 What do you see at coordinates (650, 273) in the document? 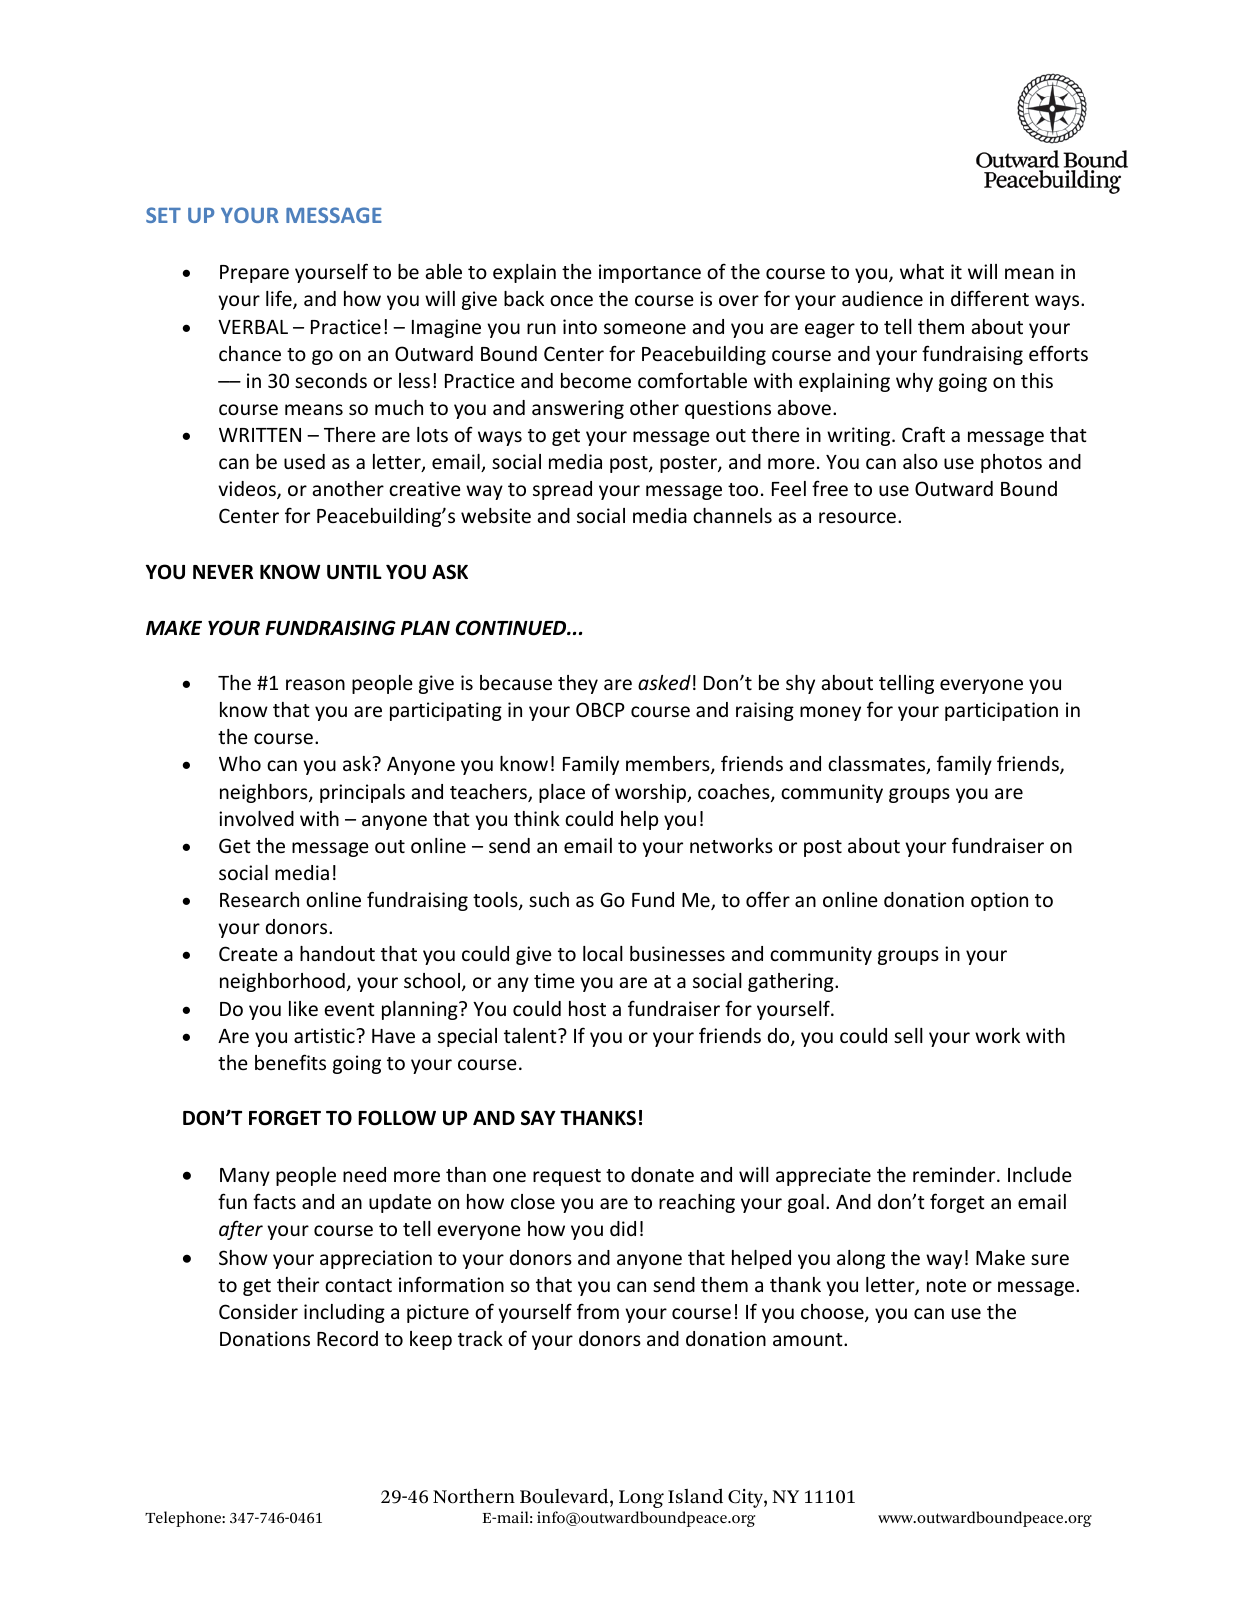
I see `importance` at bounding box center [650, 273].
